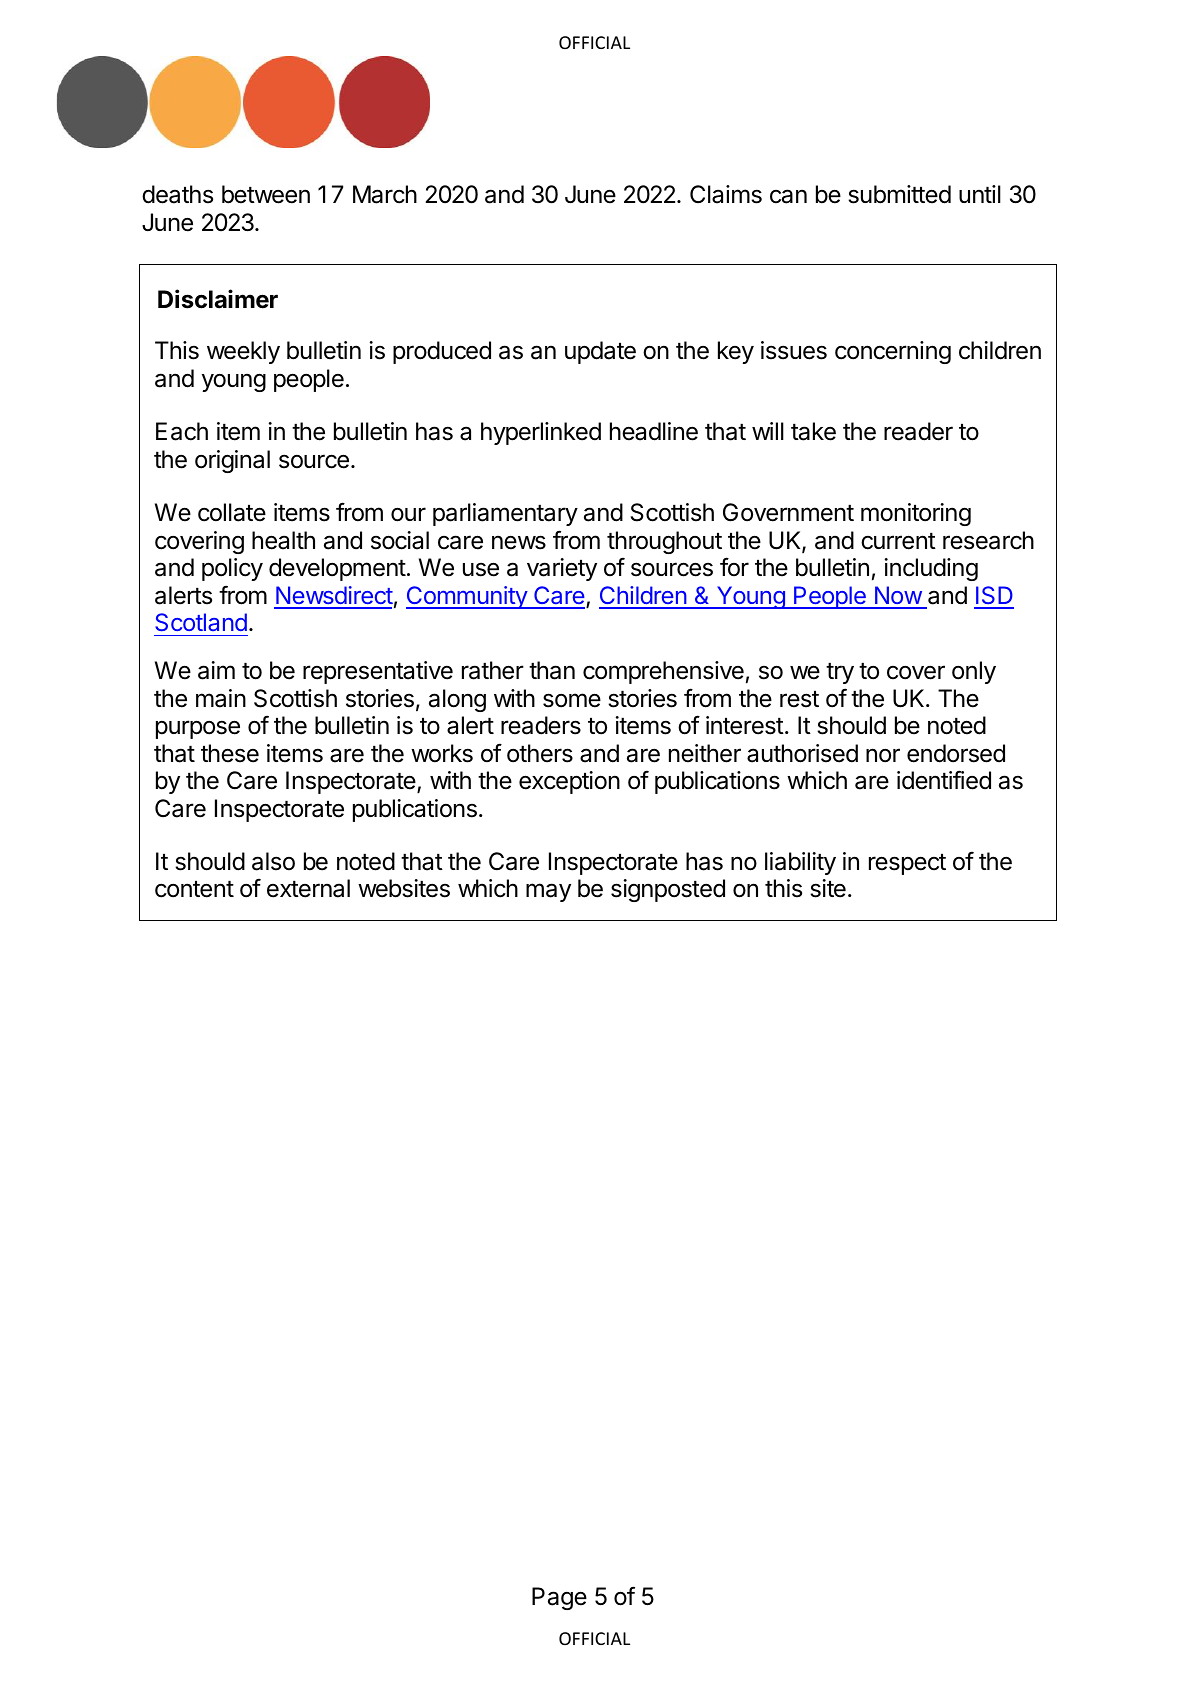  Describe the element at coordinates (559, 1598) in the page. I see `Page` at that location.
